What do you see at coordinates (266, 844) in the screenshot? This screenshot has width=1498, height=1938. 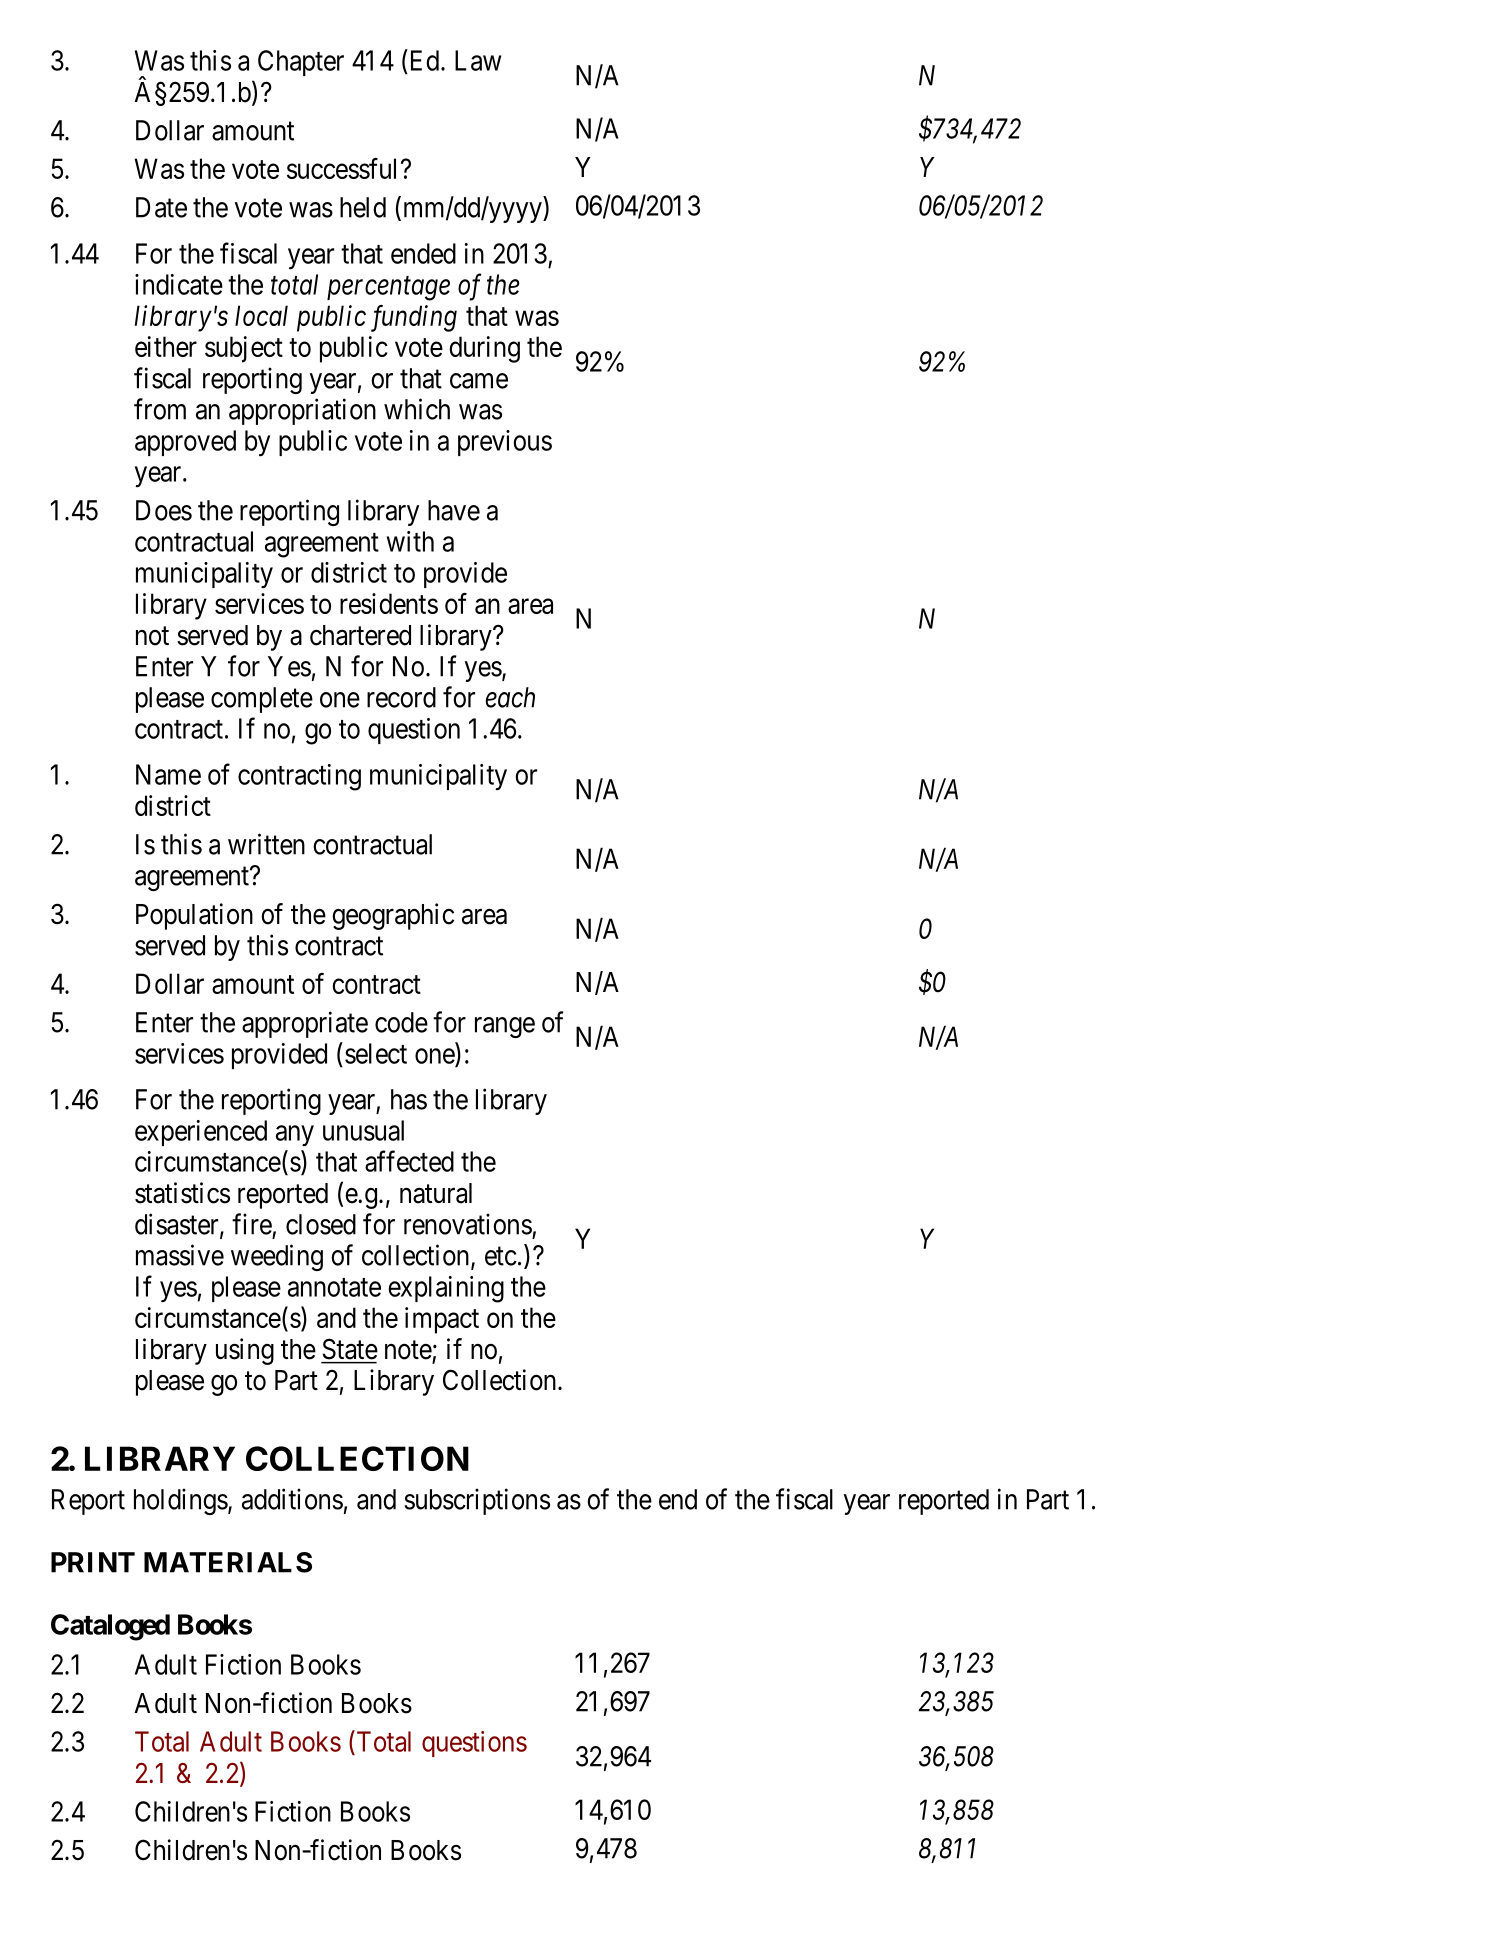 I see `written` at bounding box center [266, 844].
